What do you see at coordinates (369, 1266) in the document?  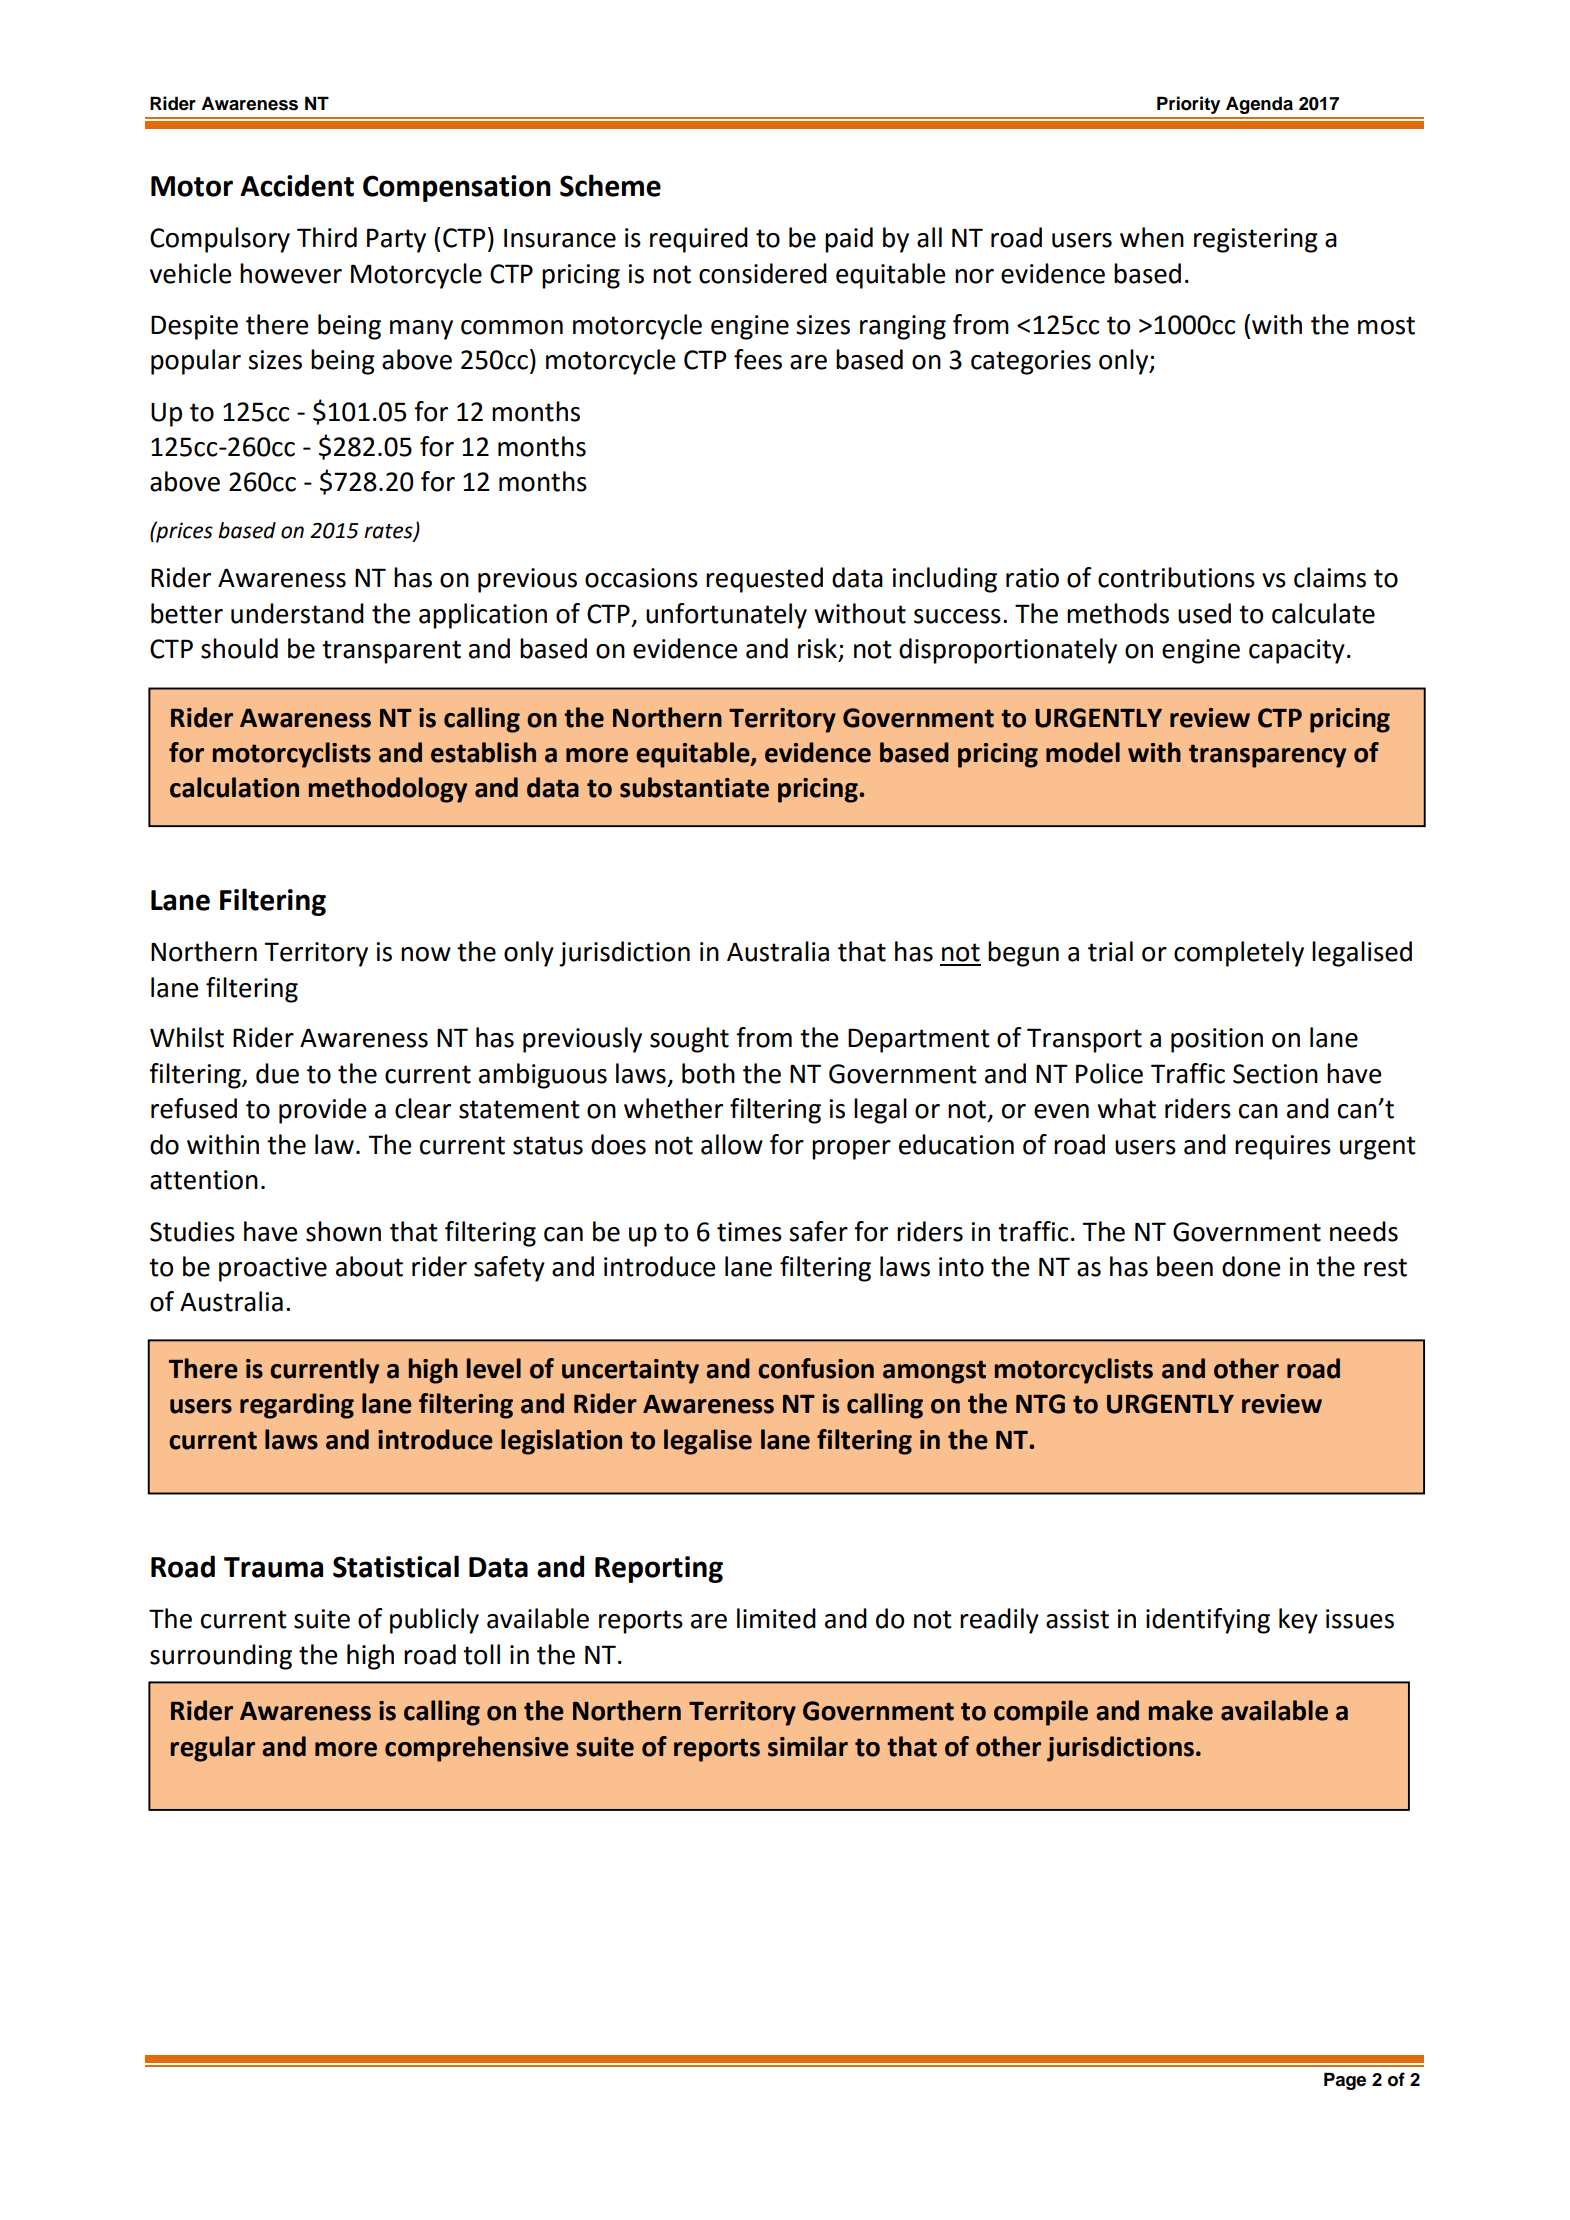 I see `about` at bounding box center [369, 1266].
